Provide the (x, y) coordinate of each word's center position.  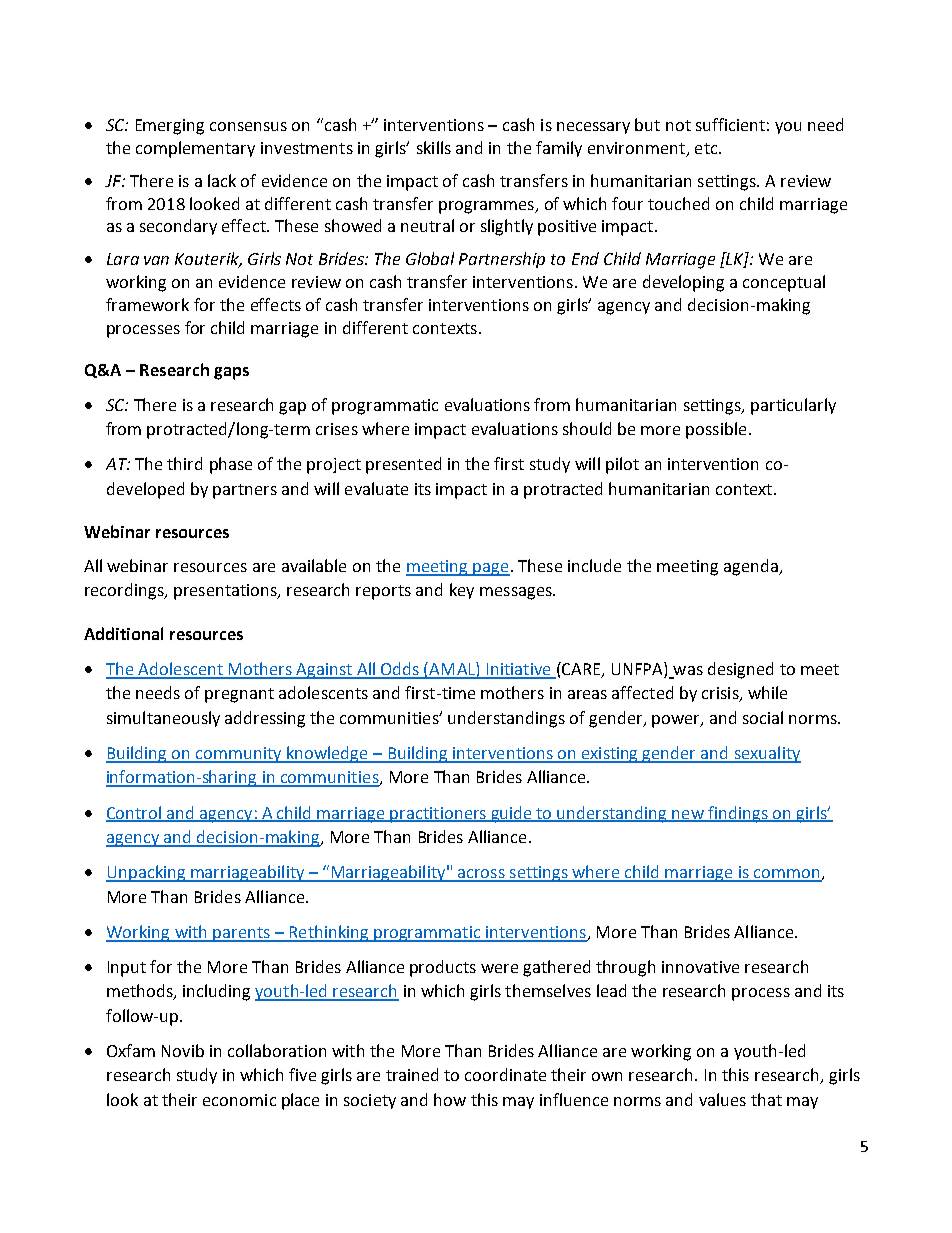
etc (707, 148)
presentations (226, 592)
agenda (752, 567)
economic (239, 1100)
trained (412, 1074)
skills (434, 147)
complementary (195, 149)
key (462, 591)
